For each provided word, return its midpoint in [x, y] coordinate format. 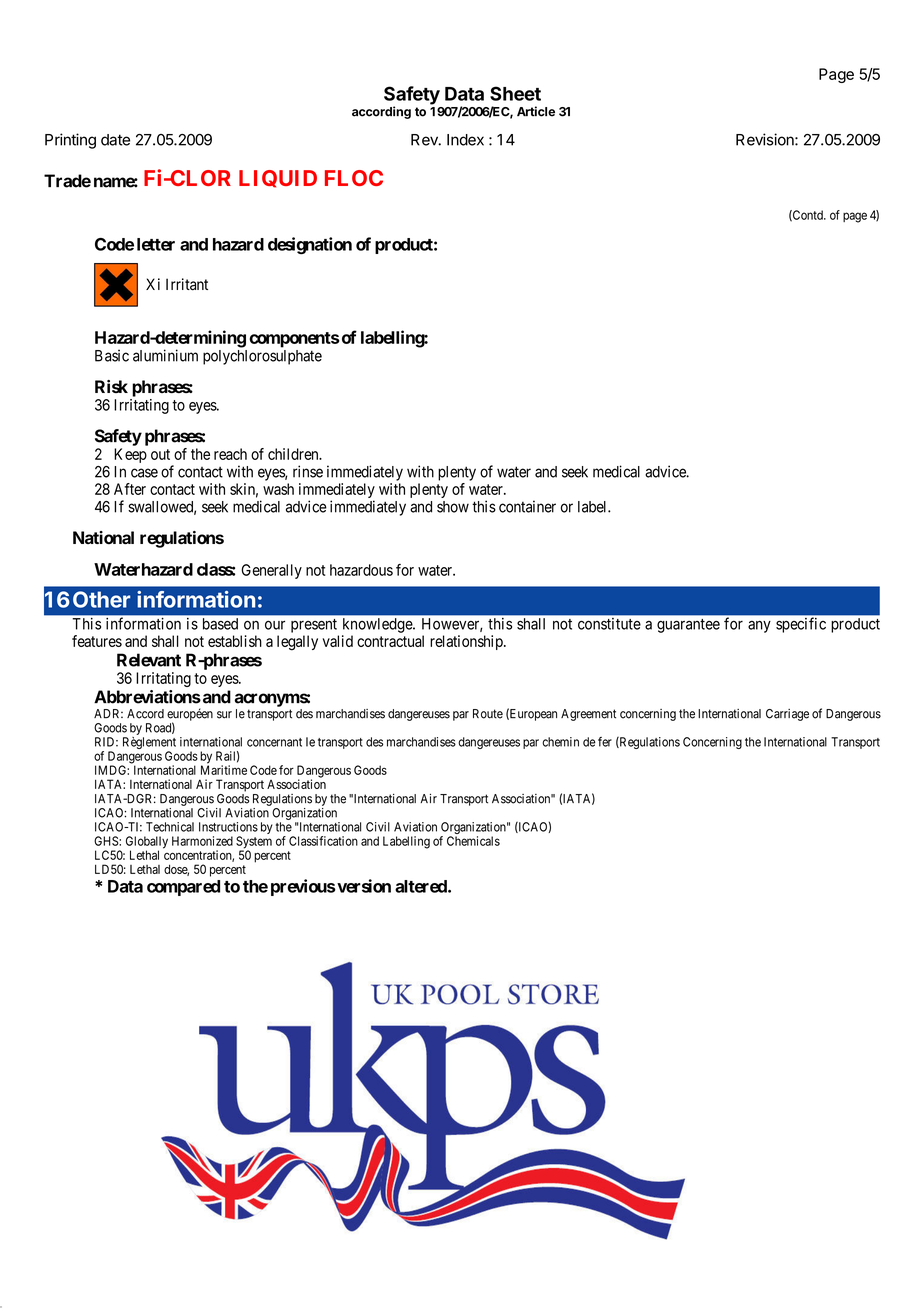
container [527, 506]
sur [224, 715]
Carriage [787, 715]
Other [101, 599]
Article [536, 111]
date [115, 140]
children [294, 454]
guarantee [688, 626]
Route [488, 714]
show [453, 507]
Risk [111, 386]
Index [465, 140]
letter [156, 244]
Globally [147, 843]
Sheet [515, 93]
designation [310, 246]
